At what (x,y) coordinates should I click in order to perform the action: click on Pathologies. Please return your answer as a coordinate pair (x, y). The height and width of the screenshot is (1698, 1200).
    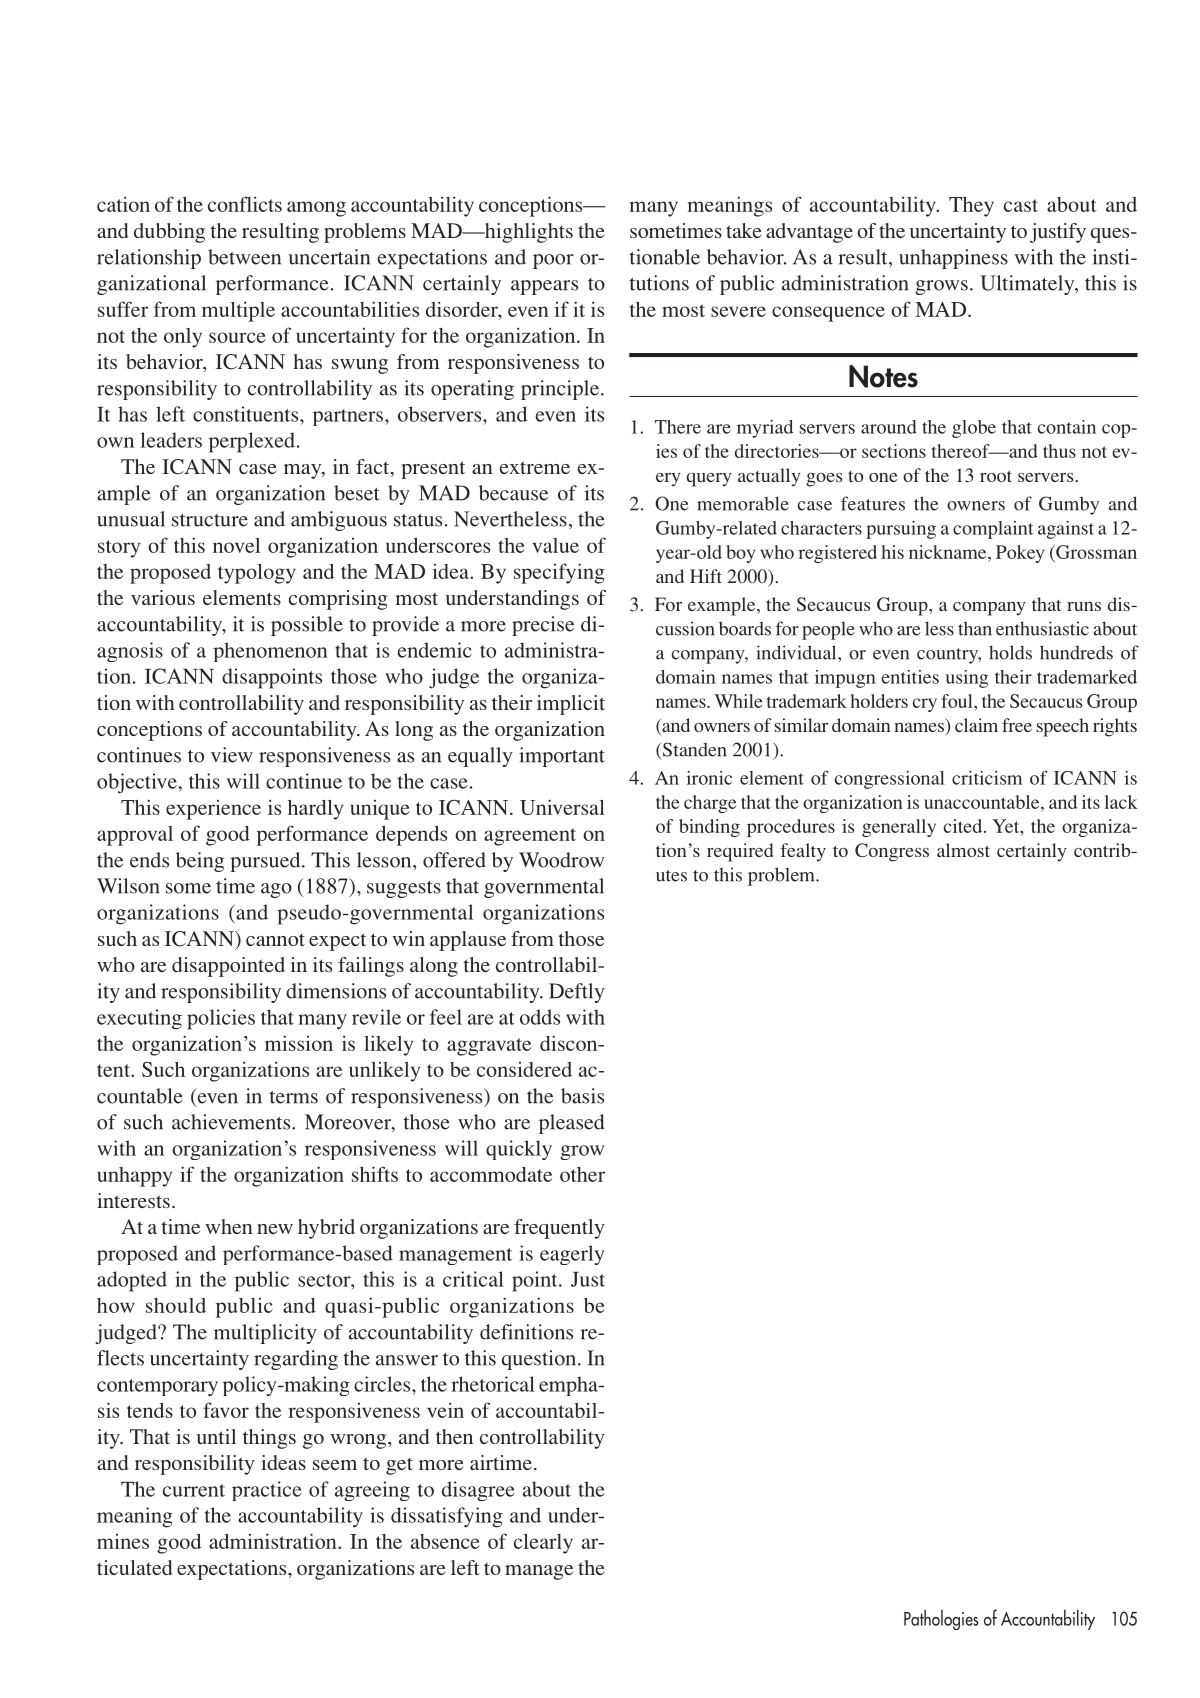
    Looking at the image, I should click on (941, 1619).
